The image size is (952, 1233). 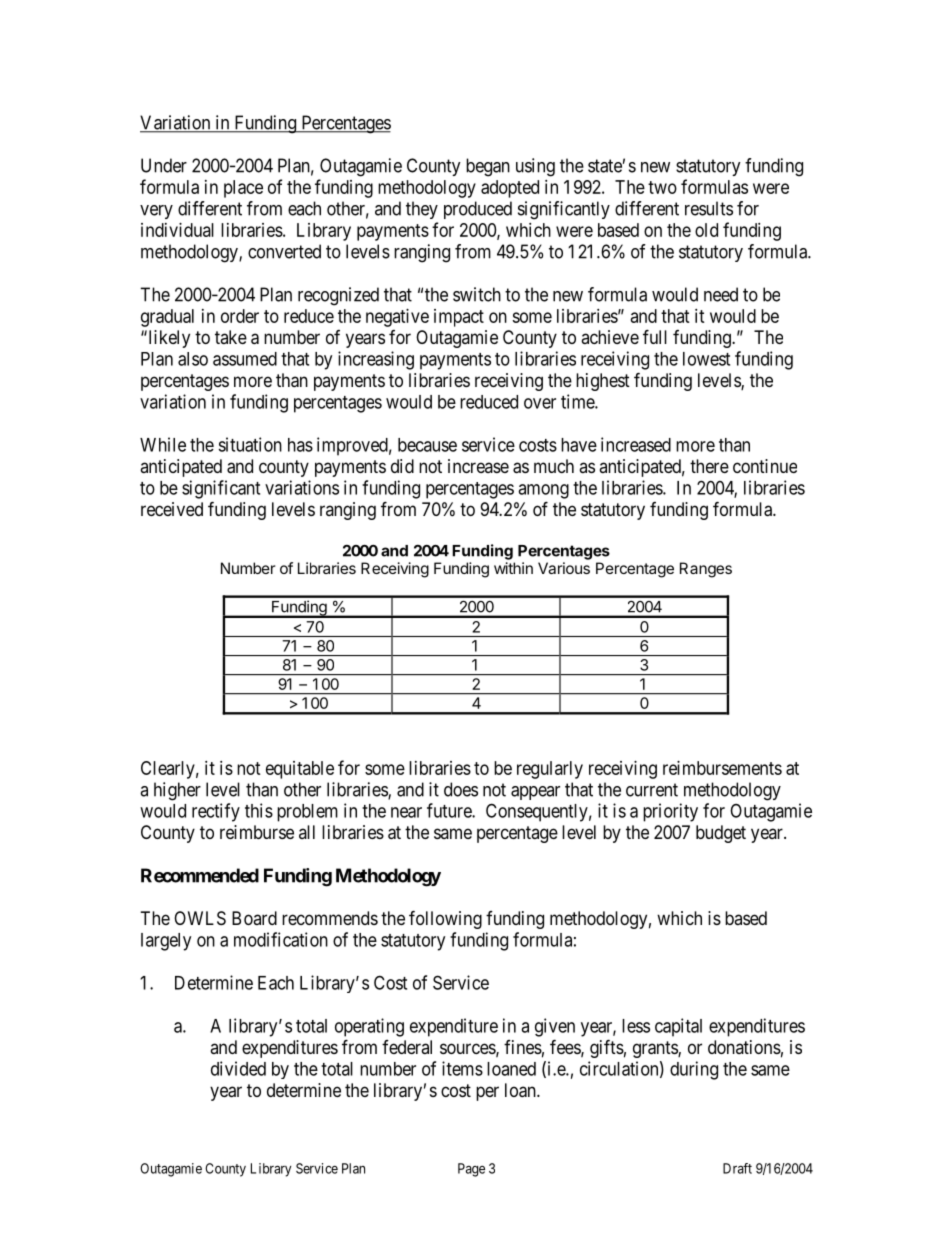 What do you see at coordinates (172, 509) in the screenshot?
I see `received` at bounding box center [172, 509].
